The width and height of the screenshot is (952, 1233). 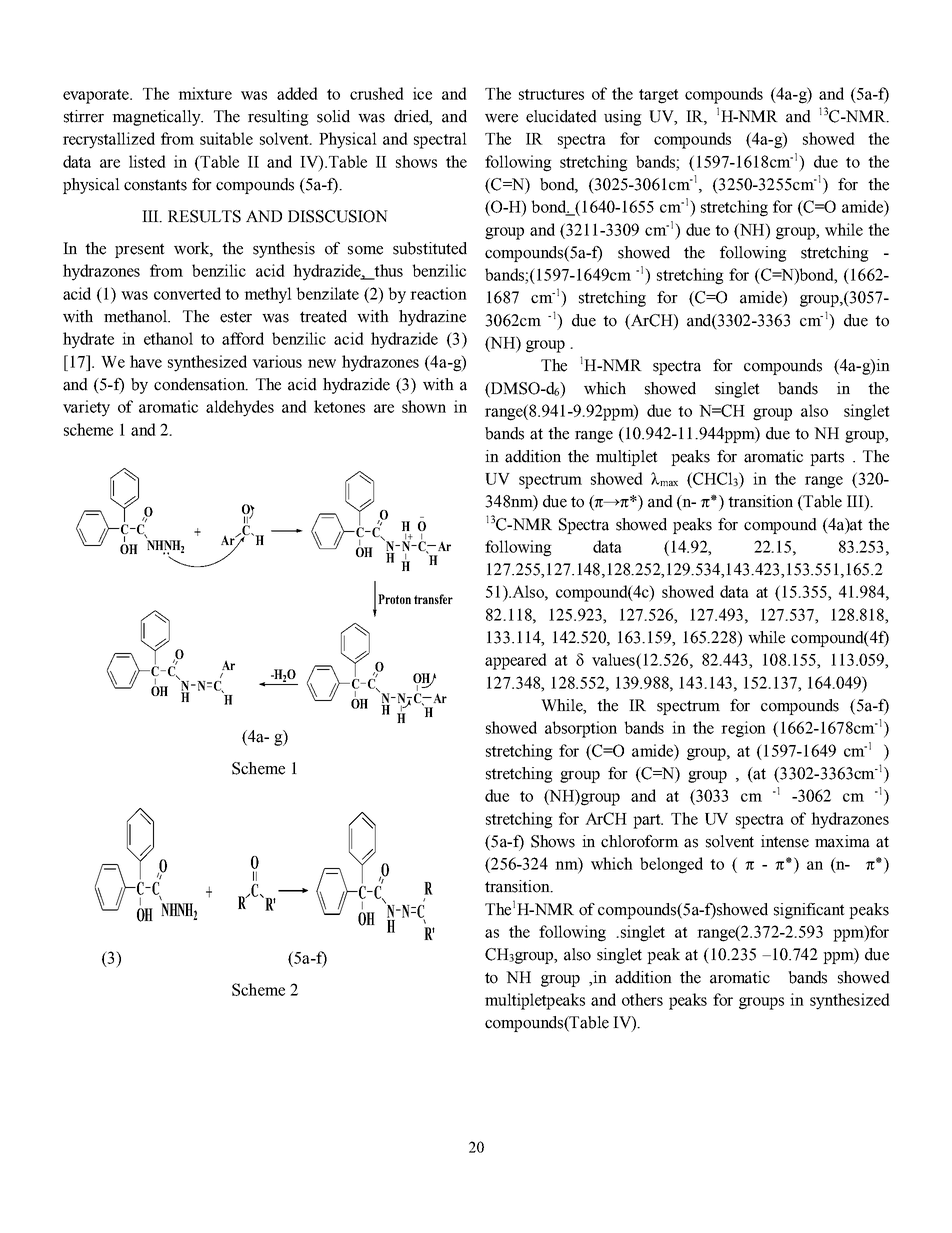 I want to click on Proton, so click(x=394, y=599).
